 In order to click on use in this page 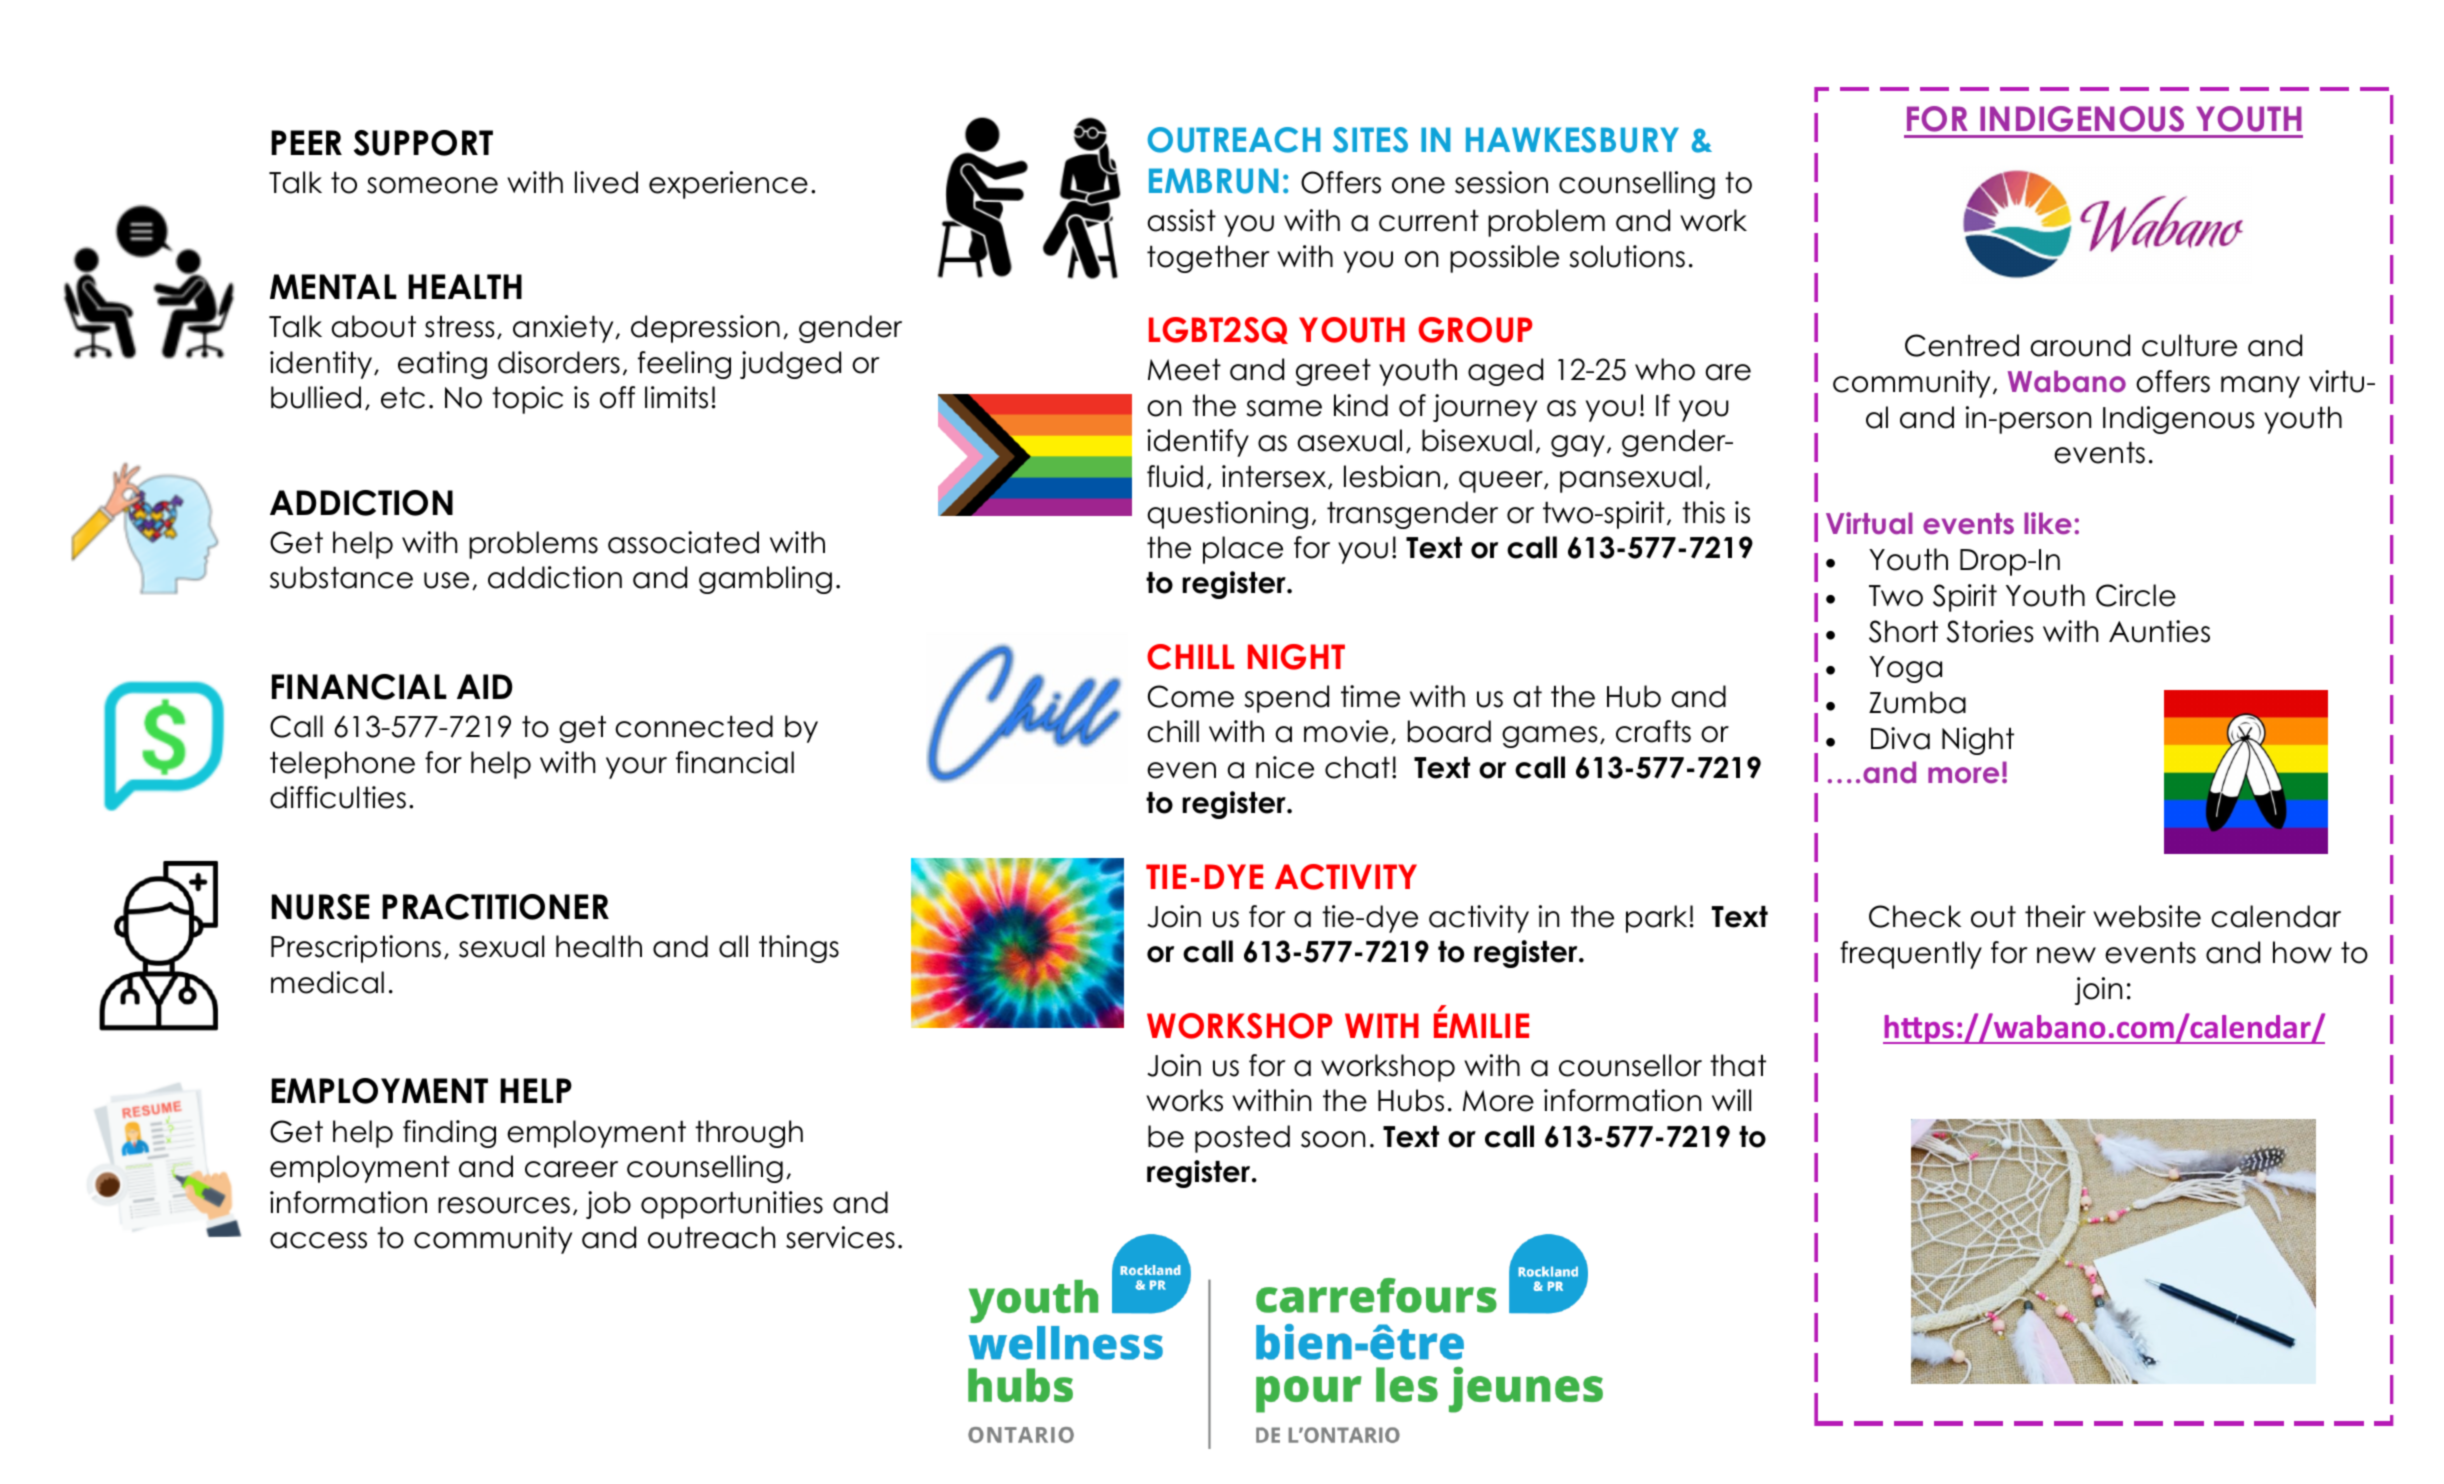, I will do `click(446, 580)`.
